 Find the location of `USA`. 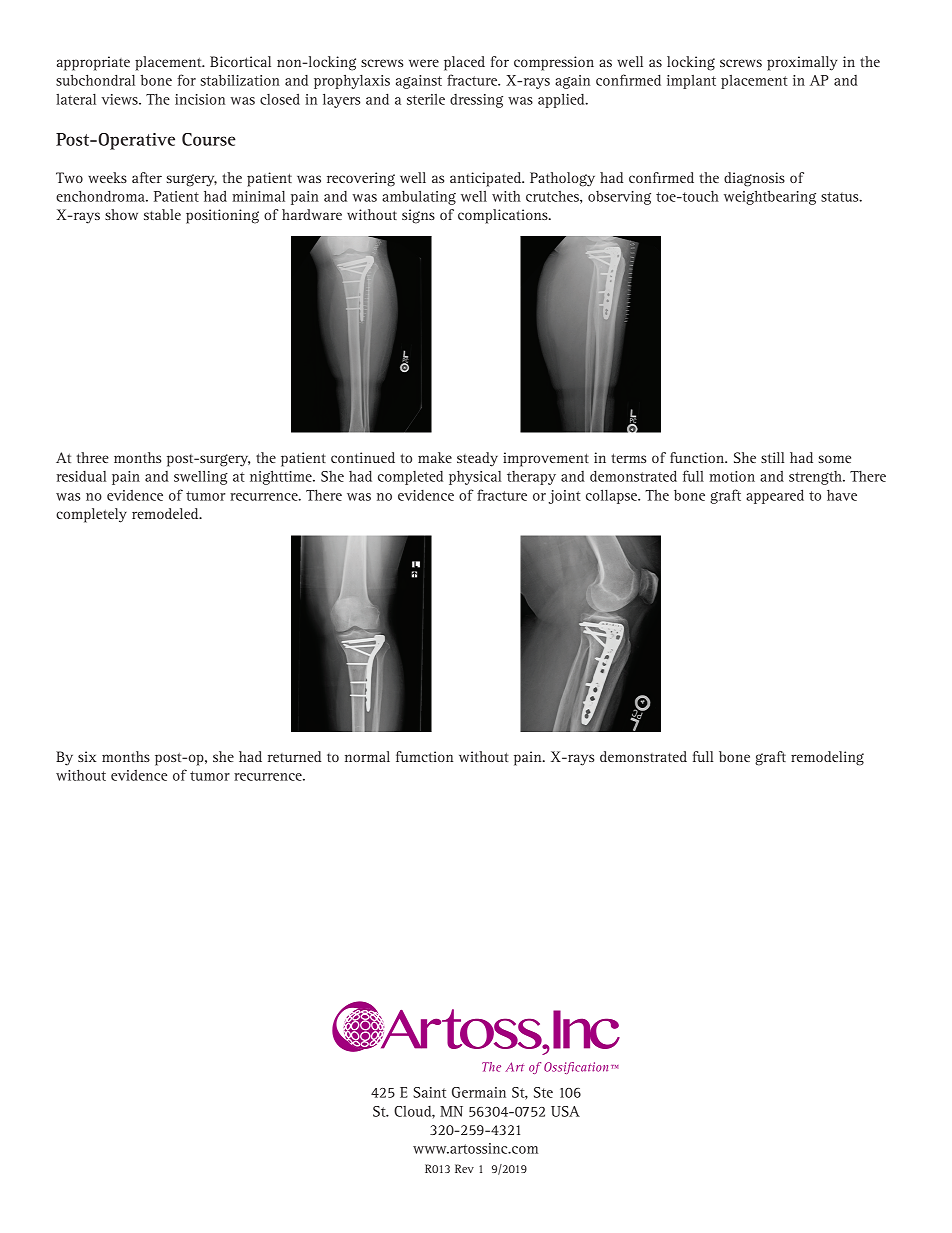

USA is located at coordinates (565, 1111).
